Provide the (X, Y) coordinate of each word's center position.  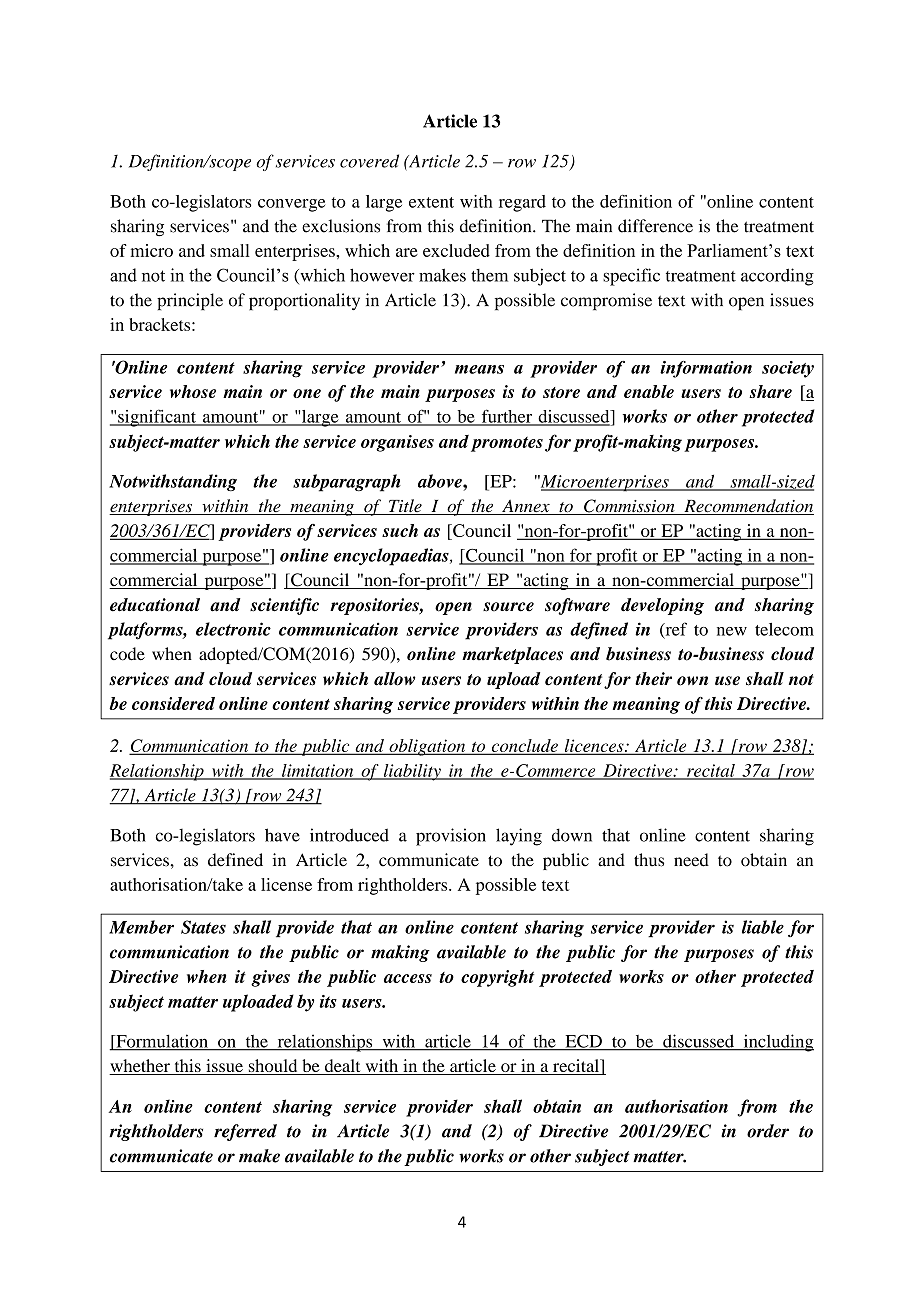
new (732, 631)
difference (655, 226)
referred (245, 1132)
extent (431, 202)
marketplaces (512, 655)
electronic (233, 629)
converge (291, 205)
